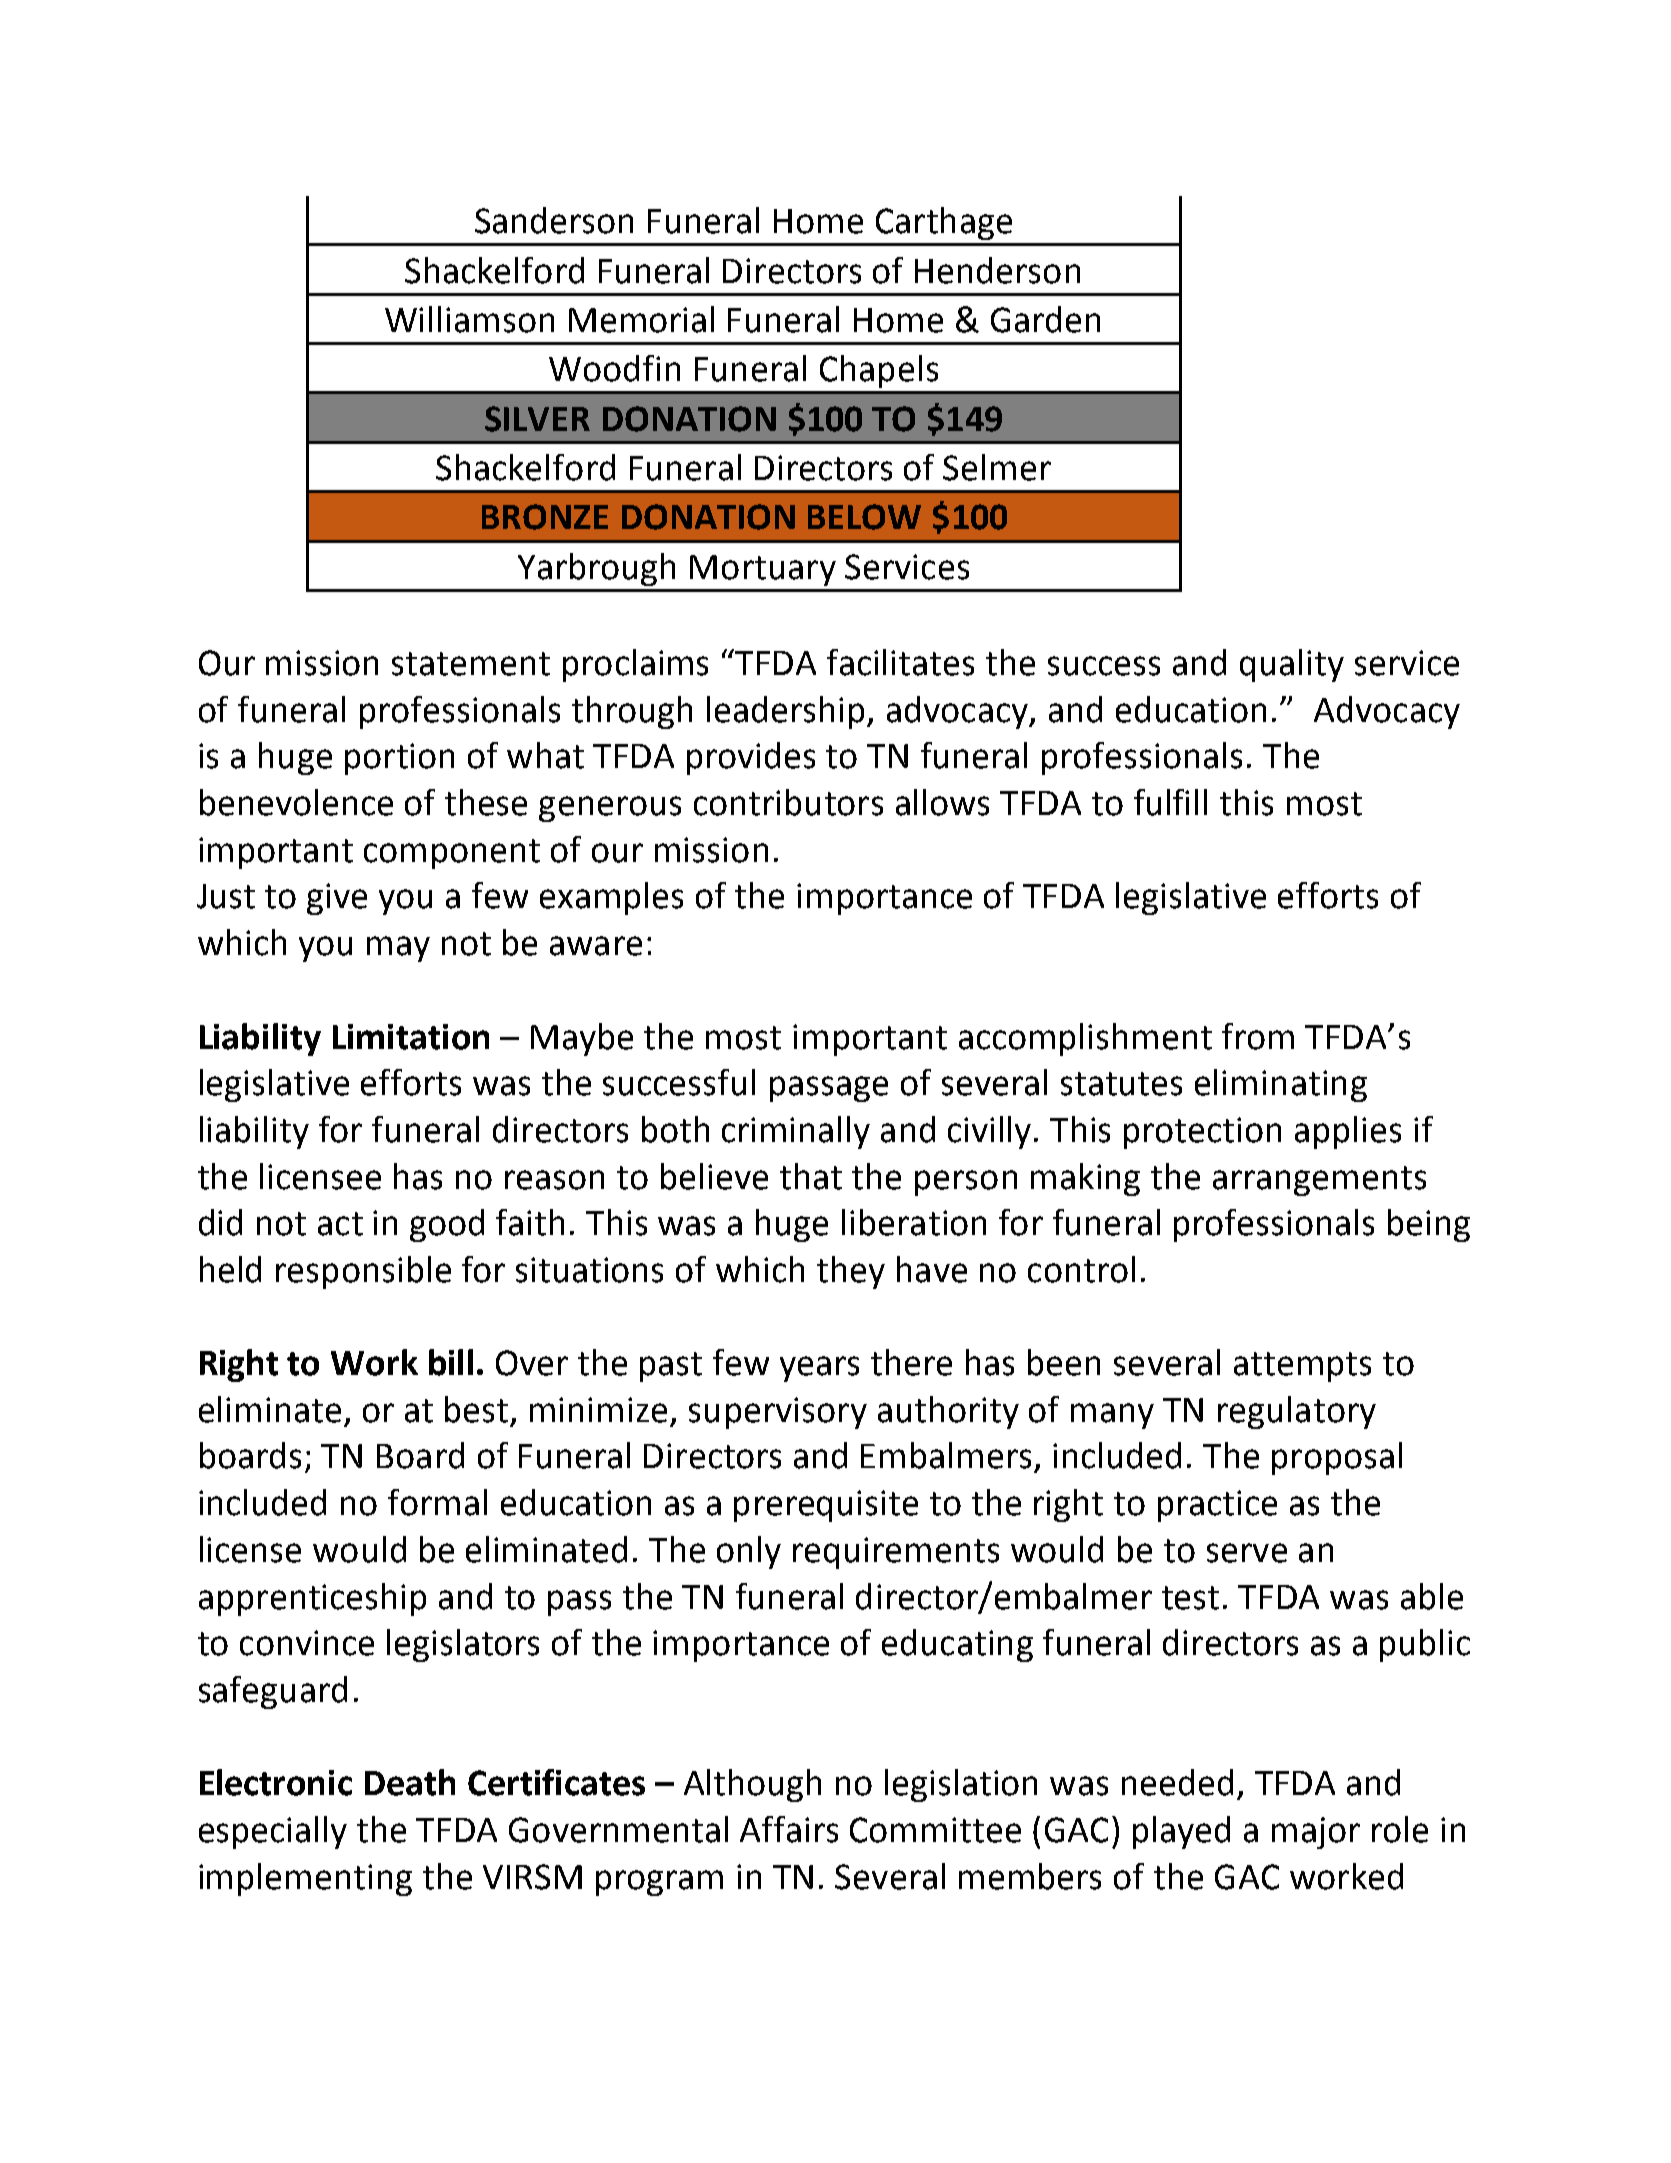 The width and height of the screenshot is (1671, 2163). What do you see at coordinates (437, 1502) in the screenshot?
I see `formal` at bounding box center [437, 1502].
